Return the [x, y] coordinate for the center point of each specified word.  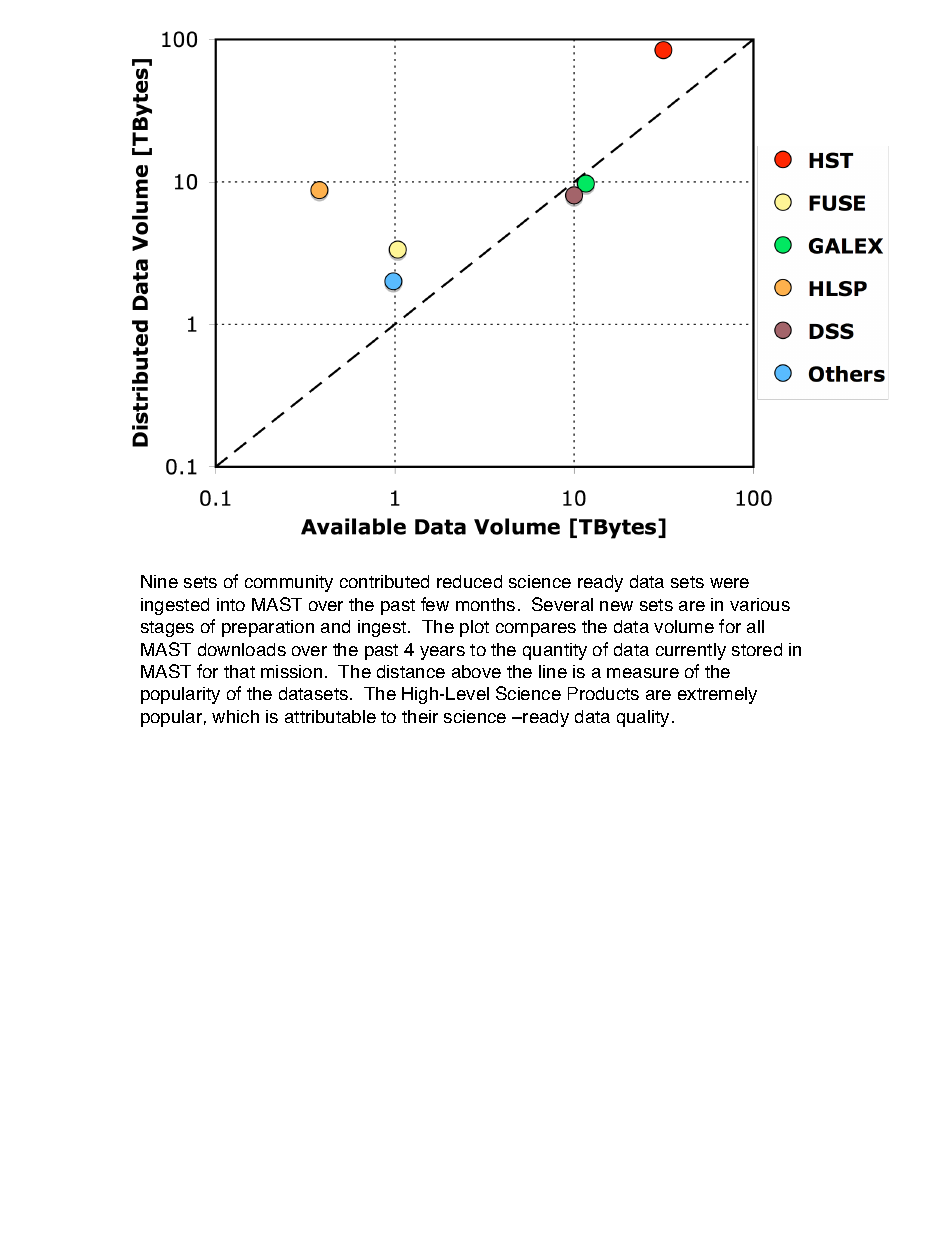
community [289, 583]
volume [684, 626]
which [235, 716]
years [442, 653]
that [239, 671]
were [729, 583]
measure [643, 673]
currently [691, 651]
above [476, 671]
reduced [469, 581]
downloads [242, 649]
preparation [268, 628]
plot [474, 628]
